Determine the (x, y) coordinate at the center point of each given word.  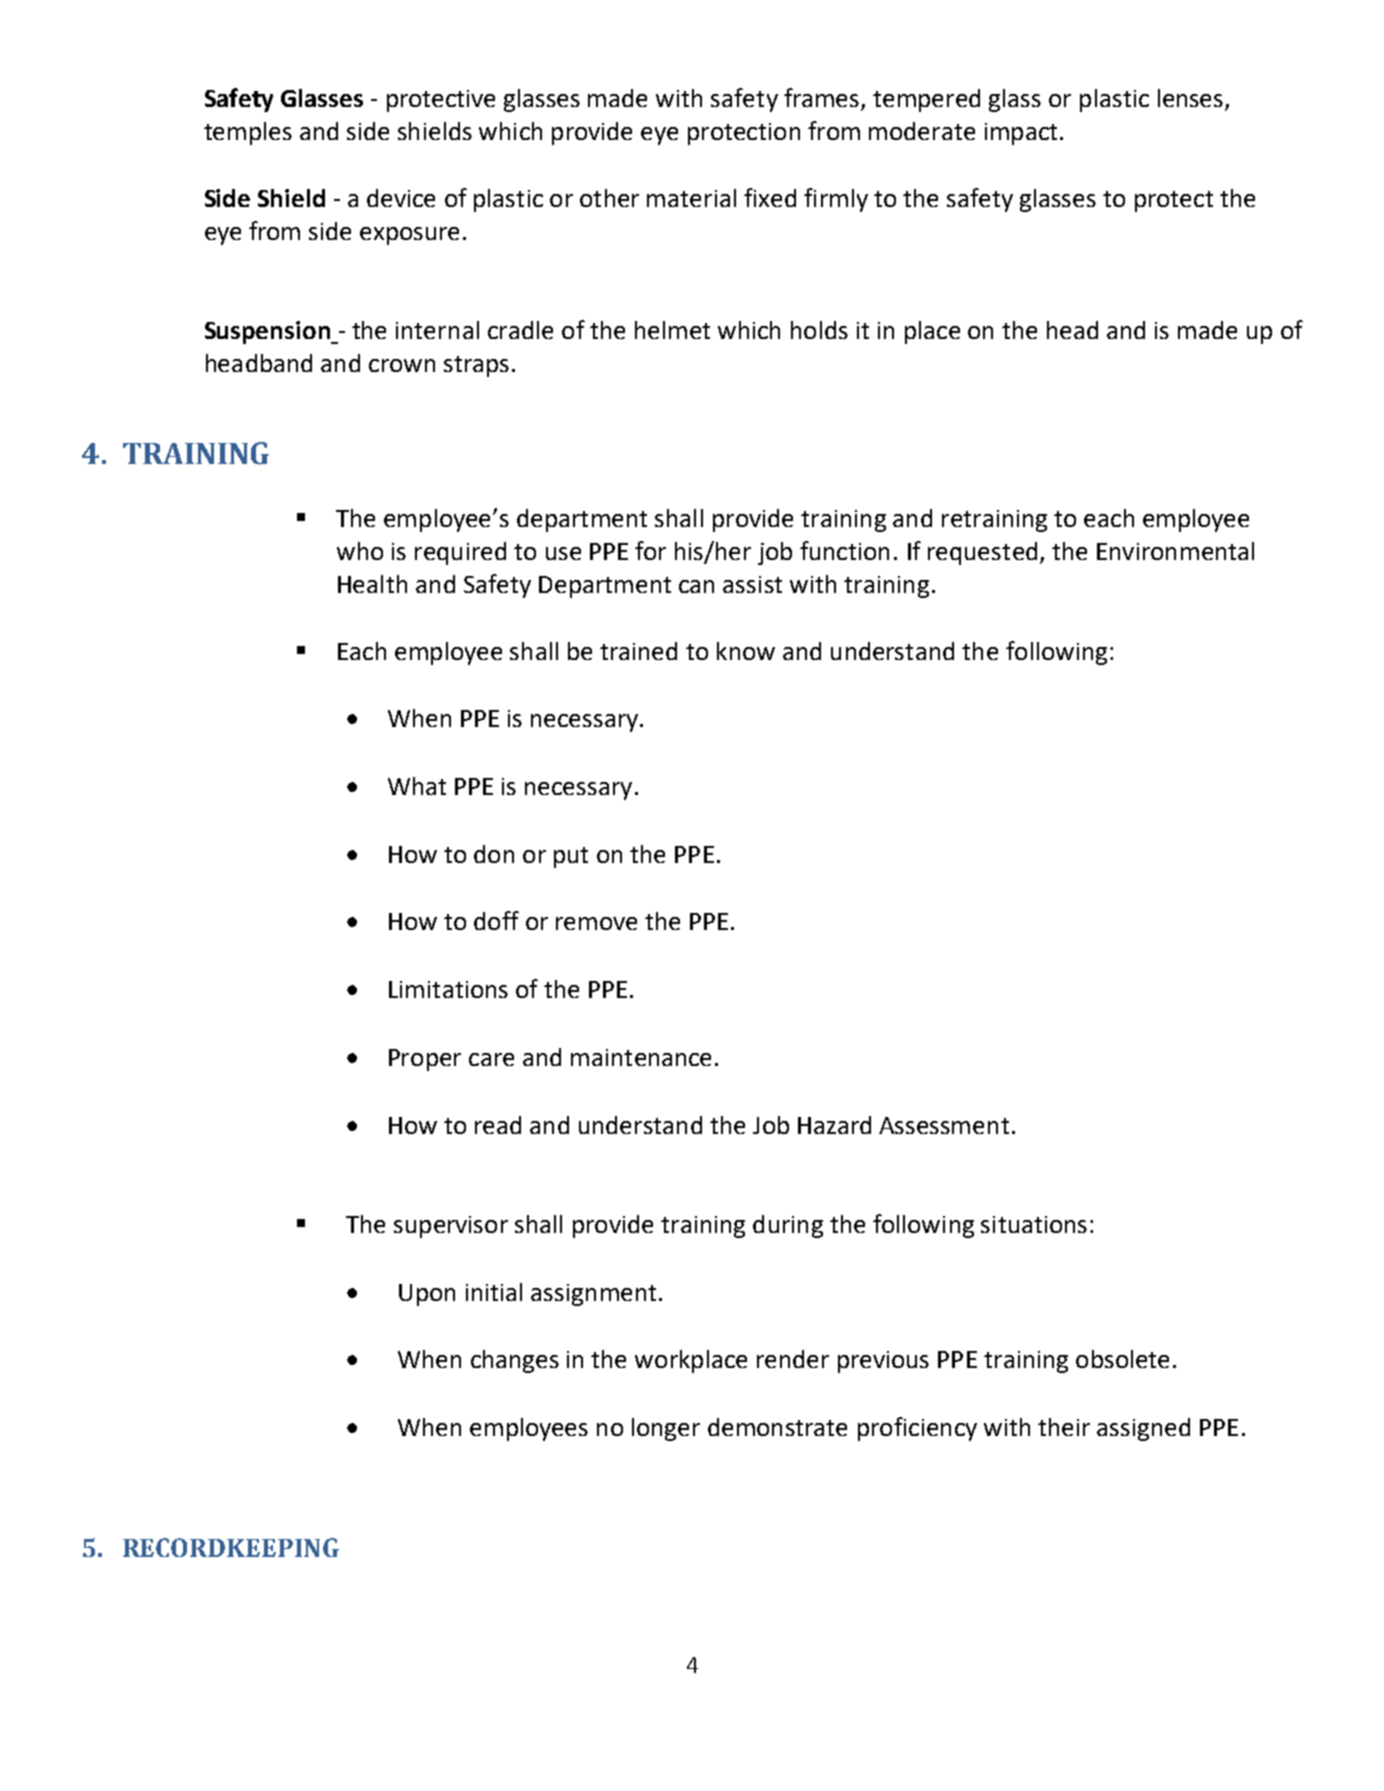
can (696, 586)
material (691, 198)
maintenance (641, 1057)
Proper (425, 1060)
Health (372, 584)
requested (982, 553)
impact (1021, 134)
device (401, 198)
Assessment (944, 1125)
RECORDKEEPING (231, 1547)
